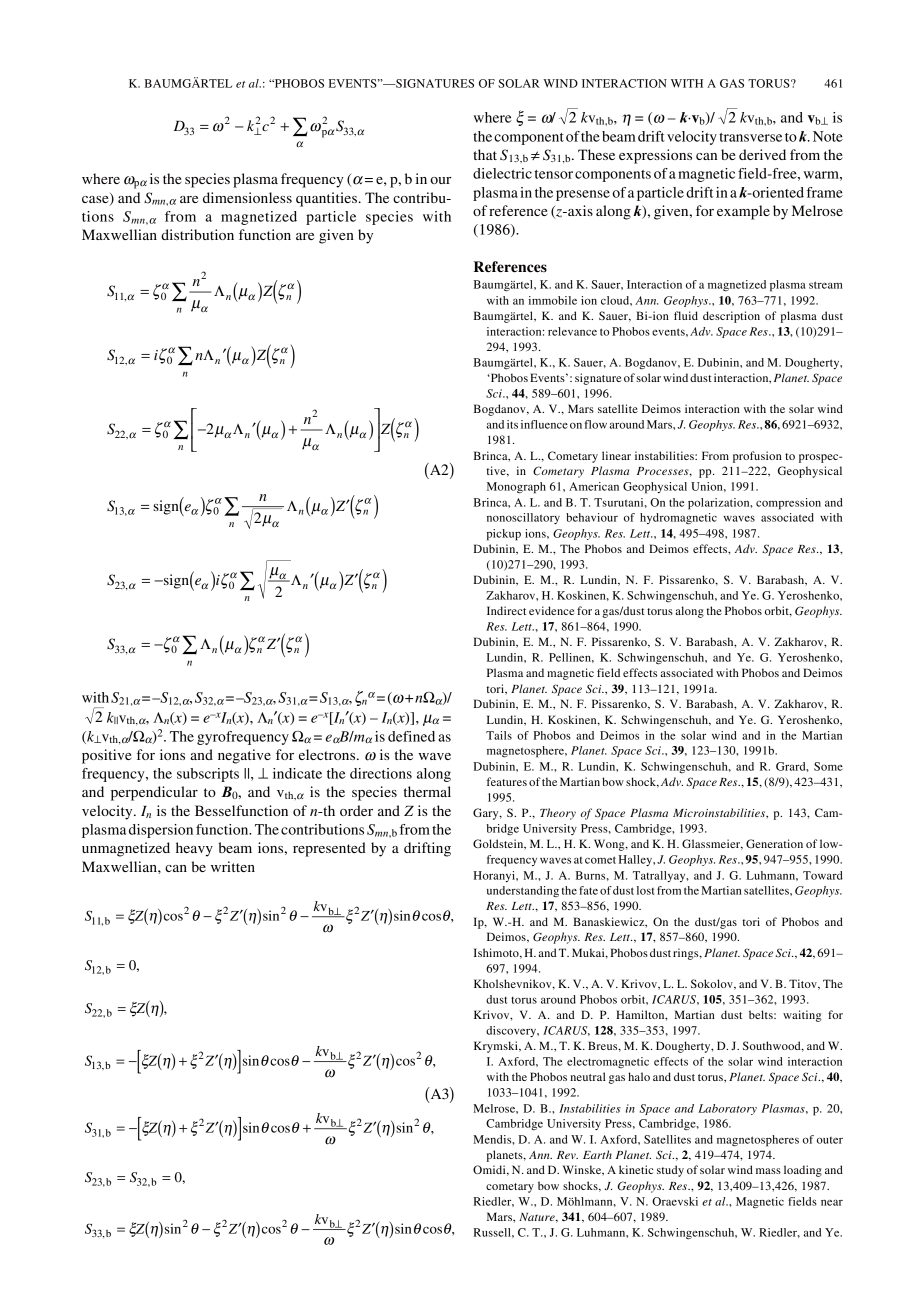 The height and width of the document is (1308, 924). Describe the element at coordinates (597, 1154) in the document. I see `Earth` at that location.
